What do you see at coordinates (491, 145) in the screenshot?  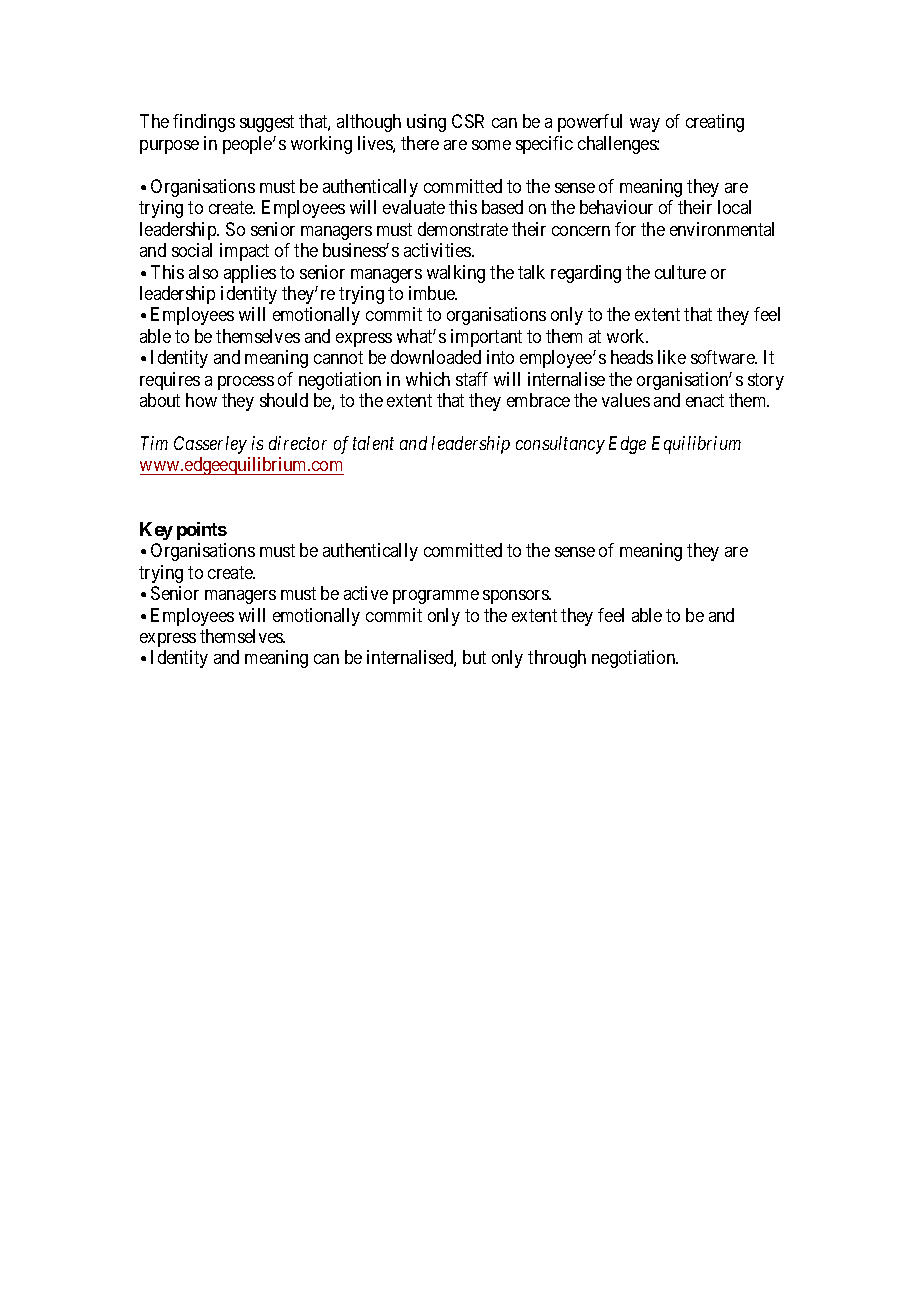 I see `some` at bounding box center [491, 145].
